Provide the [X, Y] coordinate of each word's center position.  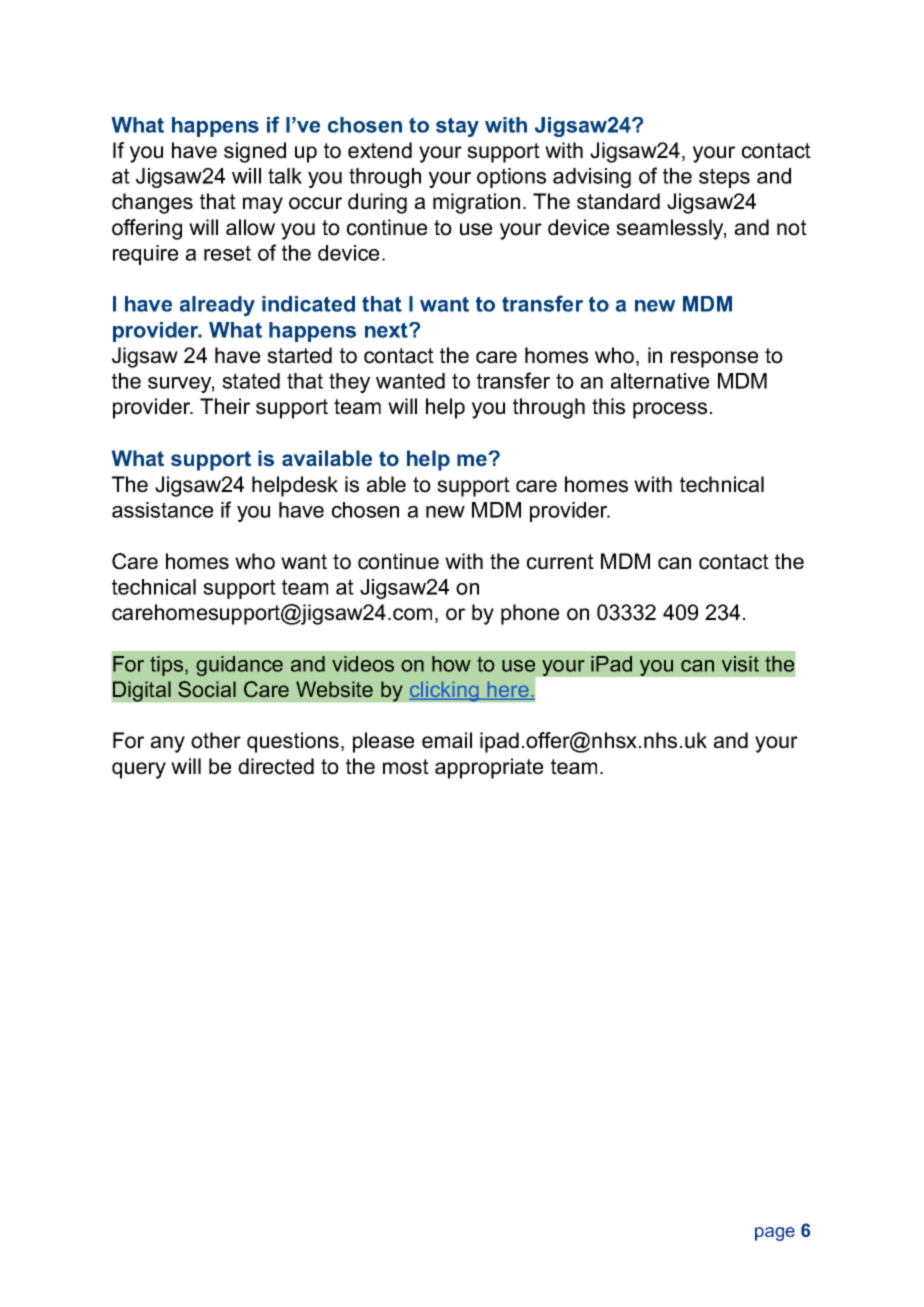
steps [724, 178]
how [451, 664]
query [139, 770]
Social [207, 689]
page [775, 1234]
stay [457, 127]
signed [255, 152]
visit [740, 664]
